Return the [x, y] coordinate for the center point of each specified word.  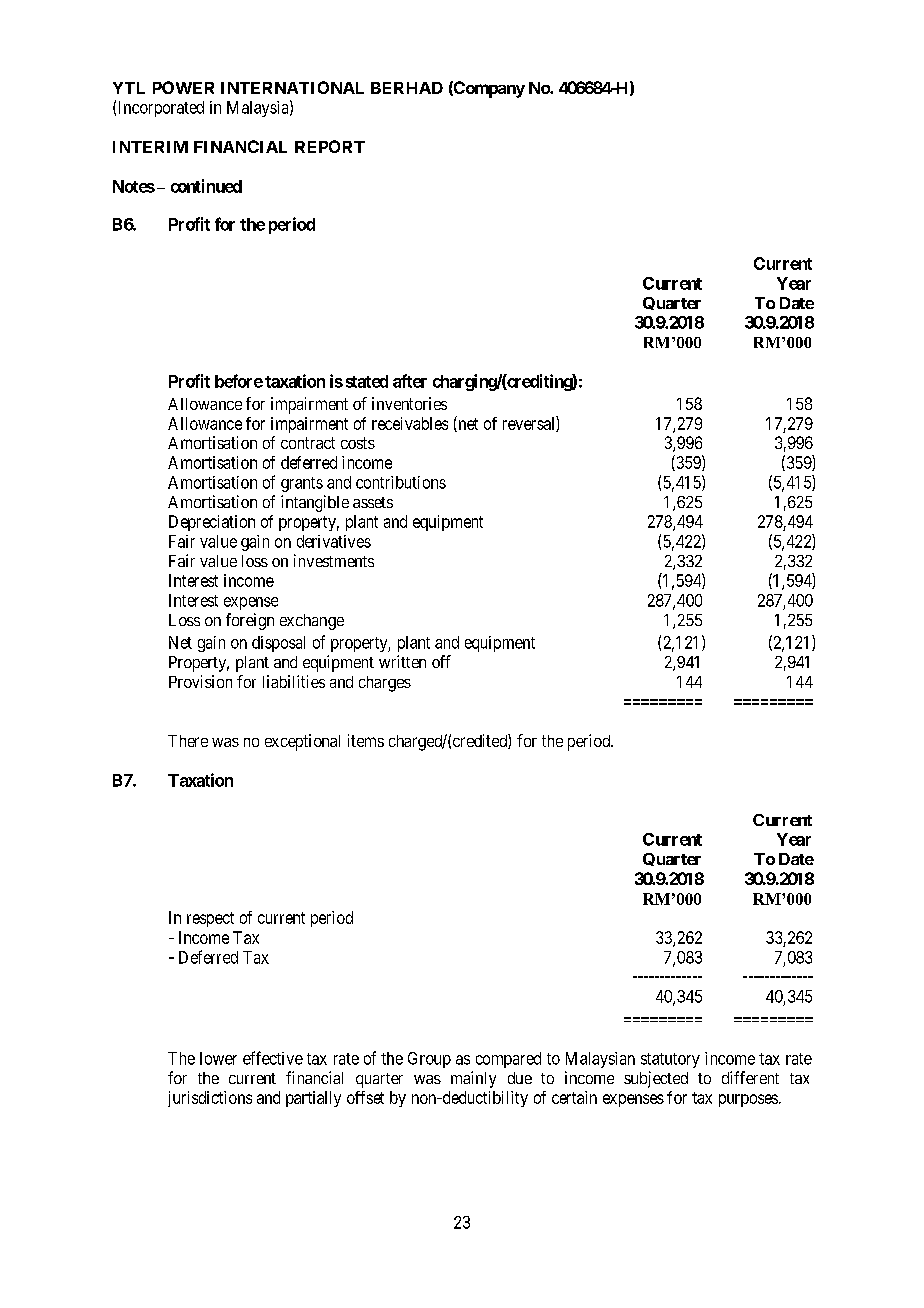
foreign [250, 621]
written [402, 661]
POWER [183, 87]
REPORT [330, 146]
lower [218, 1058]
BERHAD [407, 88]
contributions [401, 482]
